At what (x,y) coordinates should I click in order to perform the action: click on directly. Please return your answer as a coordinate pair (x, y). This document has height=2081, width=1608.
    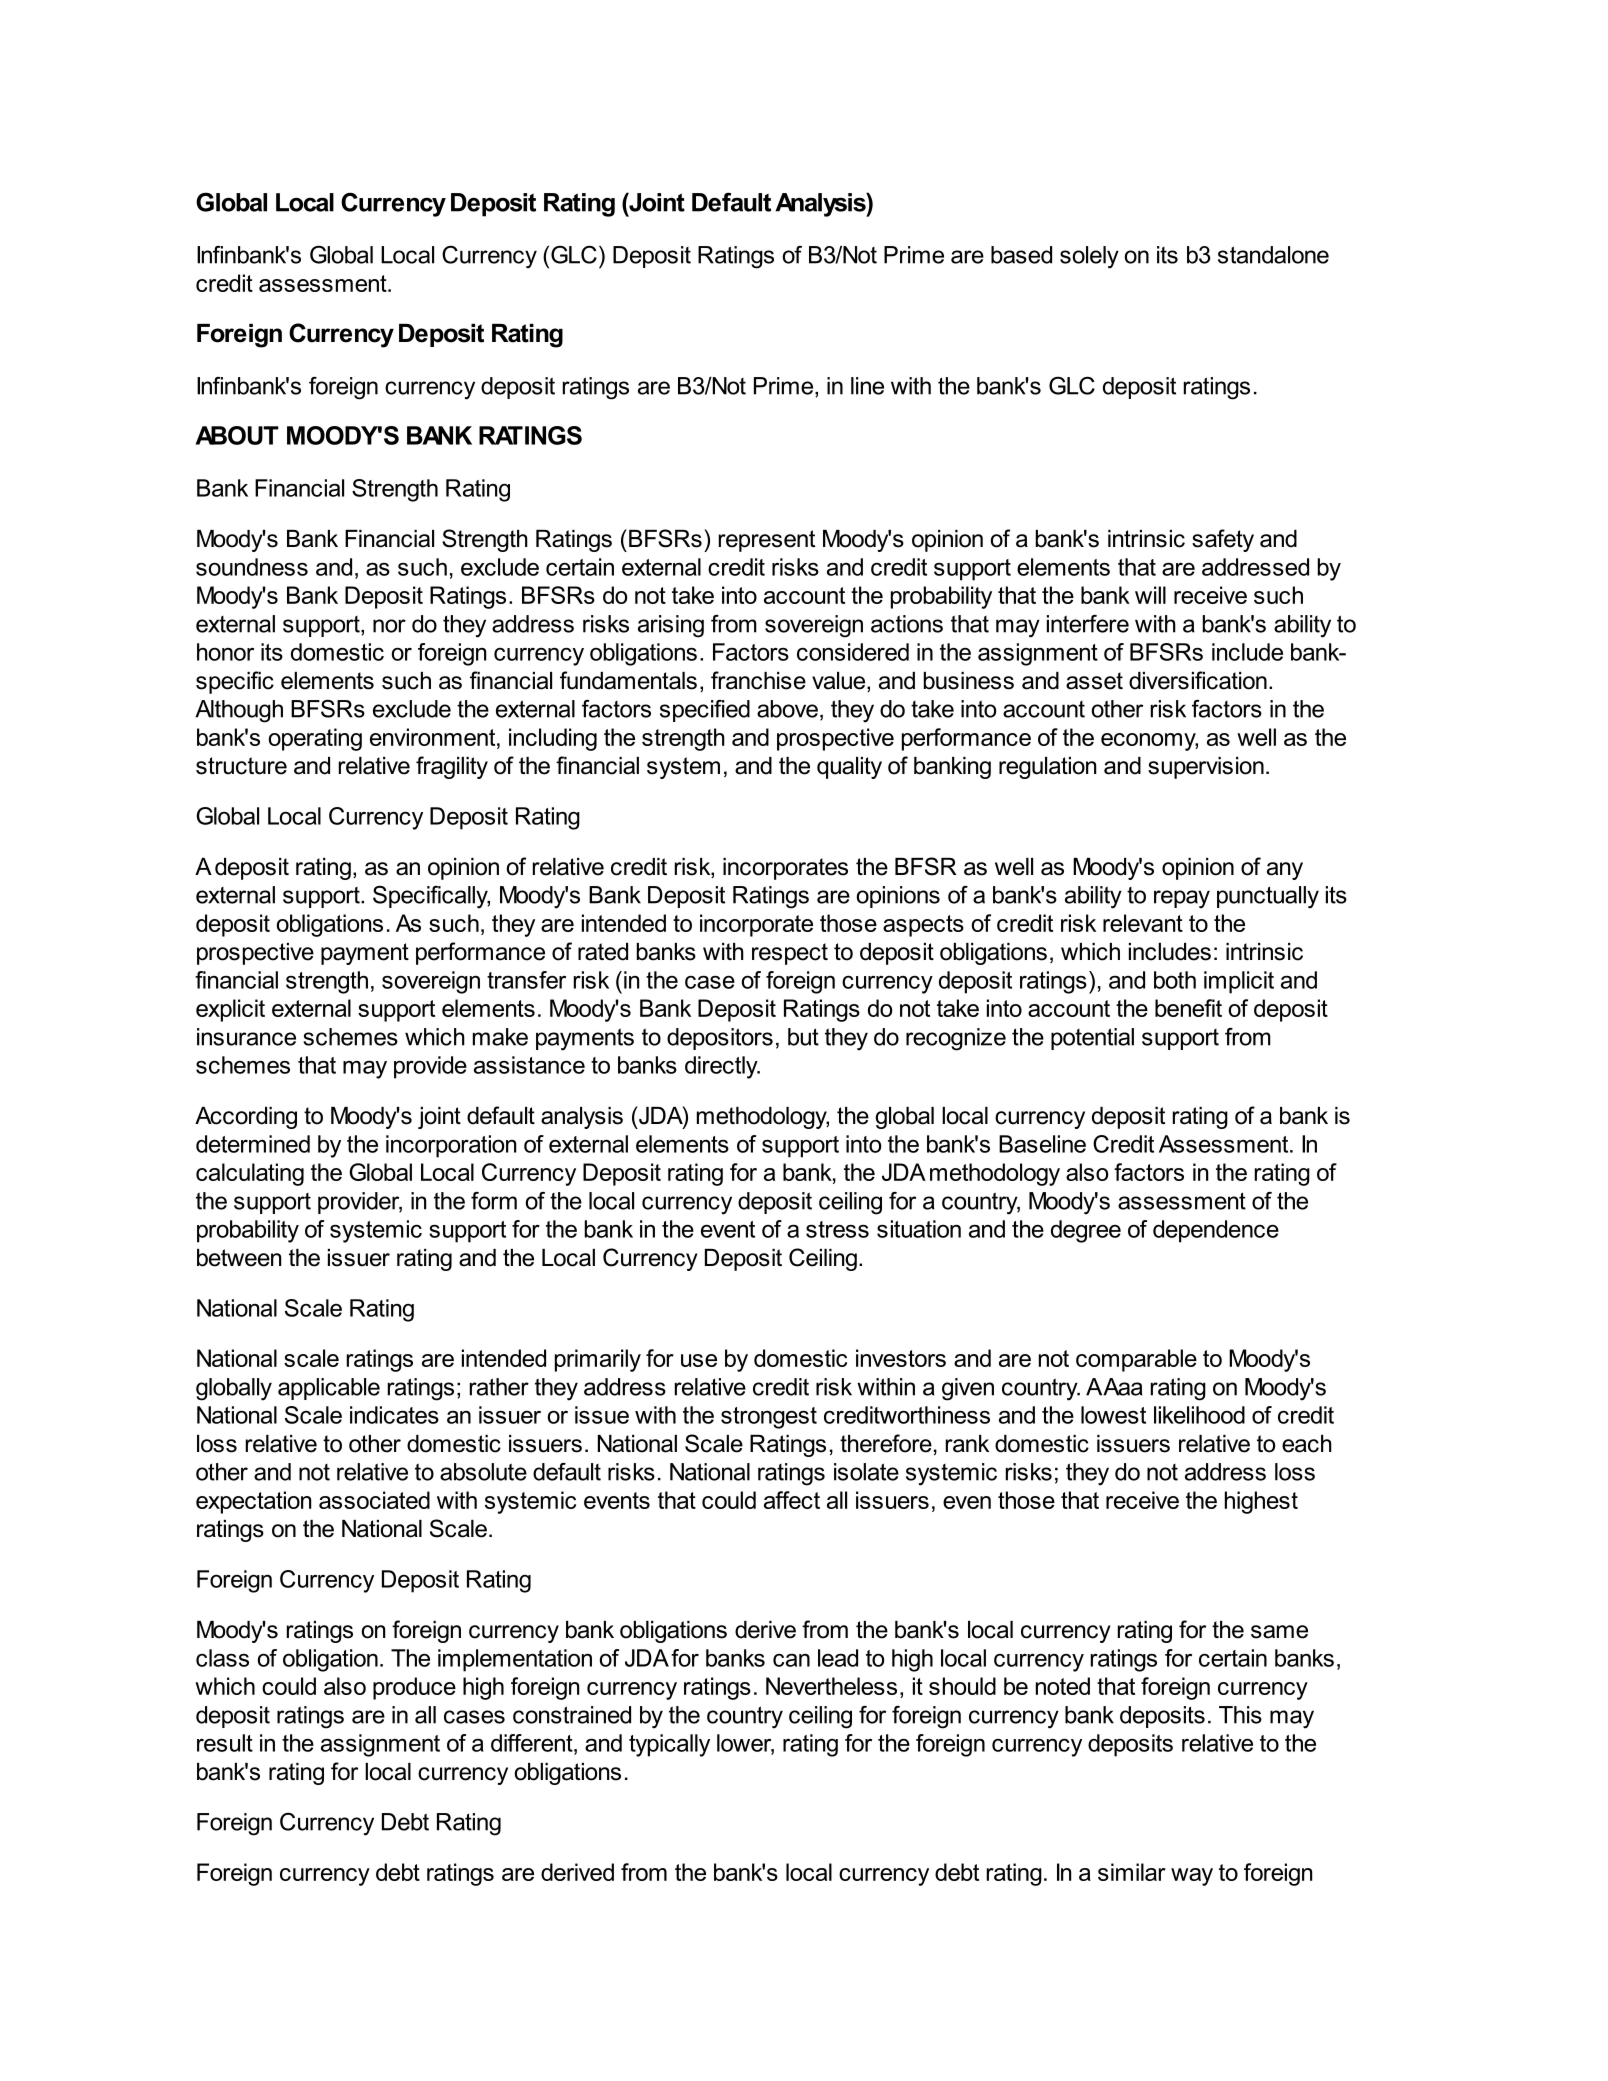
    Looking at the image, I should click on (722, 1067).
